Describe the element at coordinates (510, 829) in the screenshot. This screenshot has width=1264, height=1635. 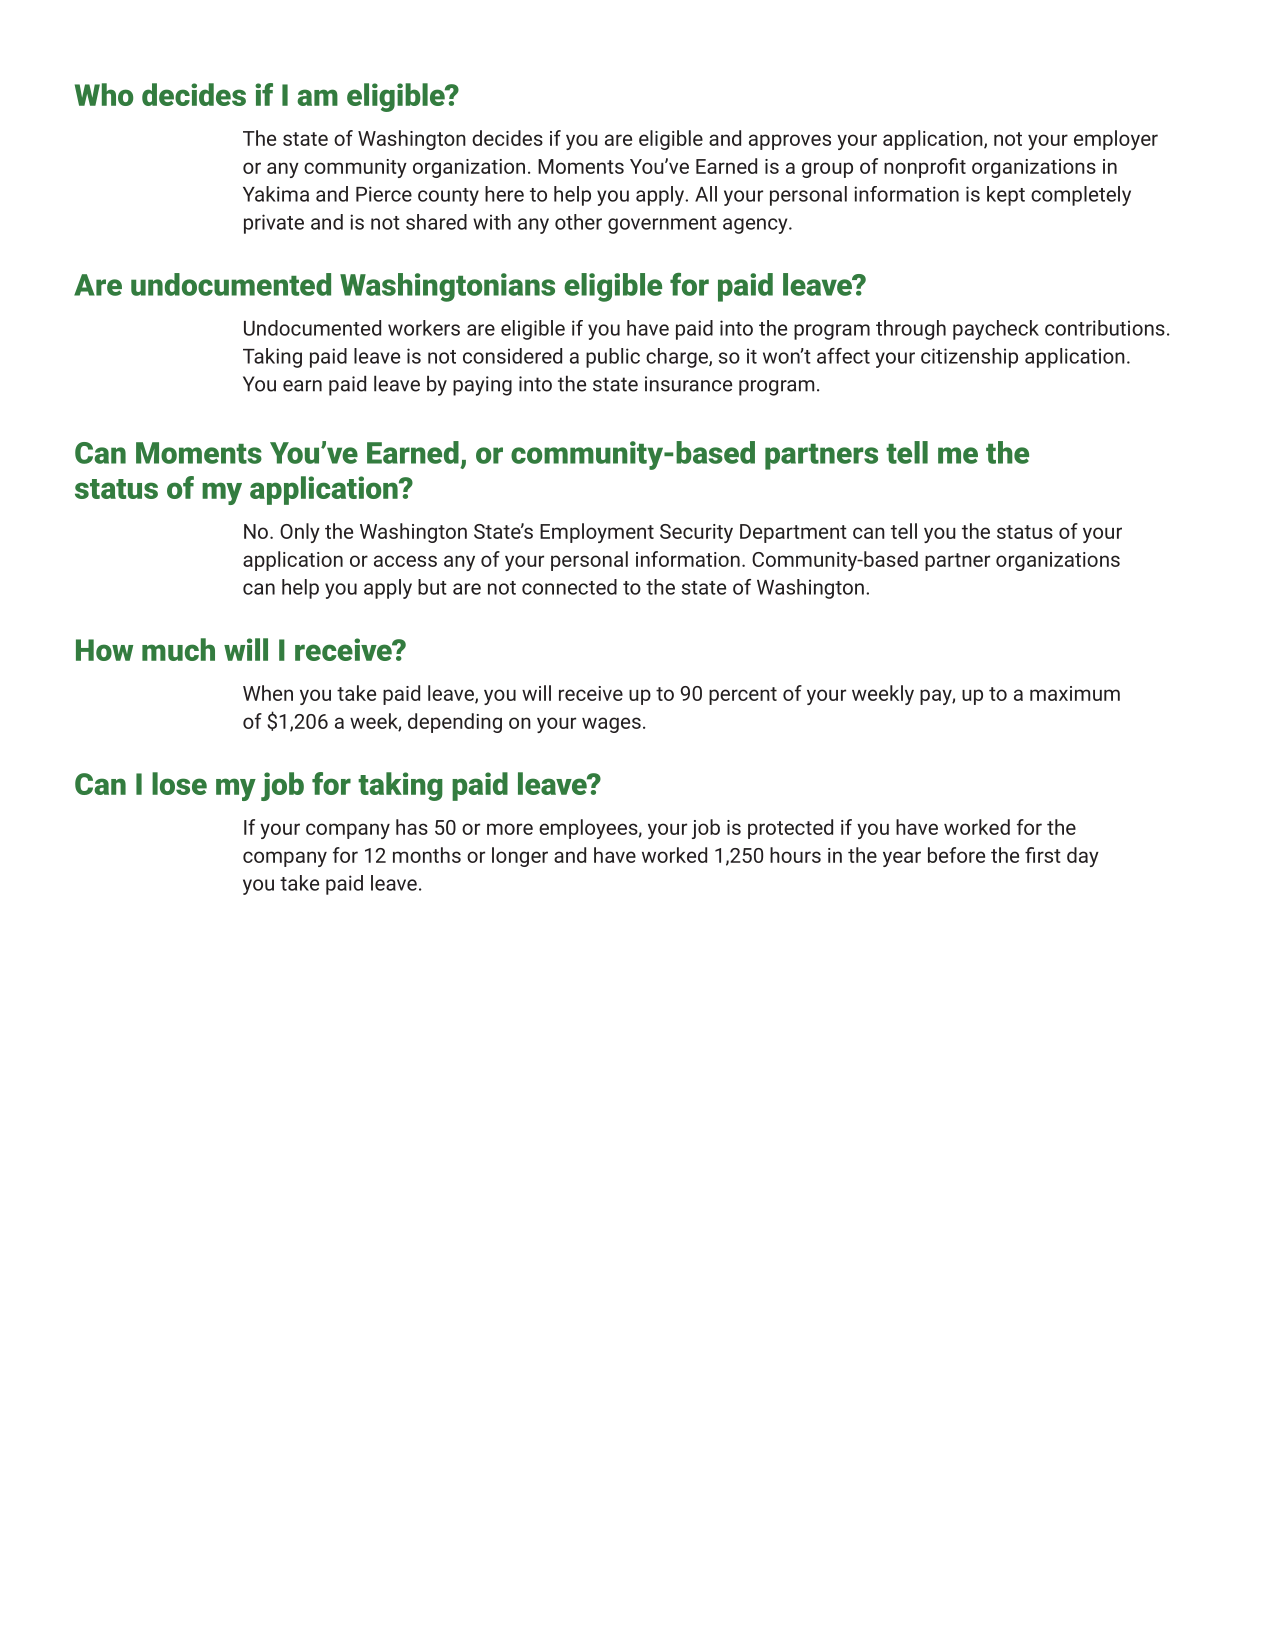
I see `more` at that location.
